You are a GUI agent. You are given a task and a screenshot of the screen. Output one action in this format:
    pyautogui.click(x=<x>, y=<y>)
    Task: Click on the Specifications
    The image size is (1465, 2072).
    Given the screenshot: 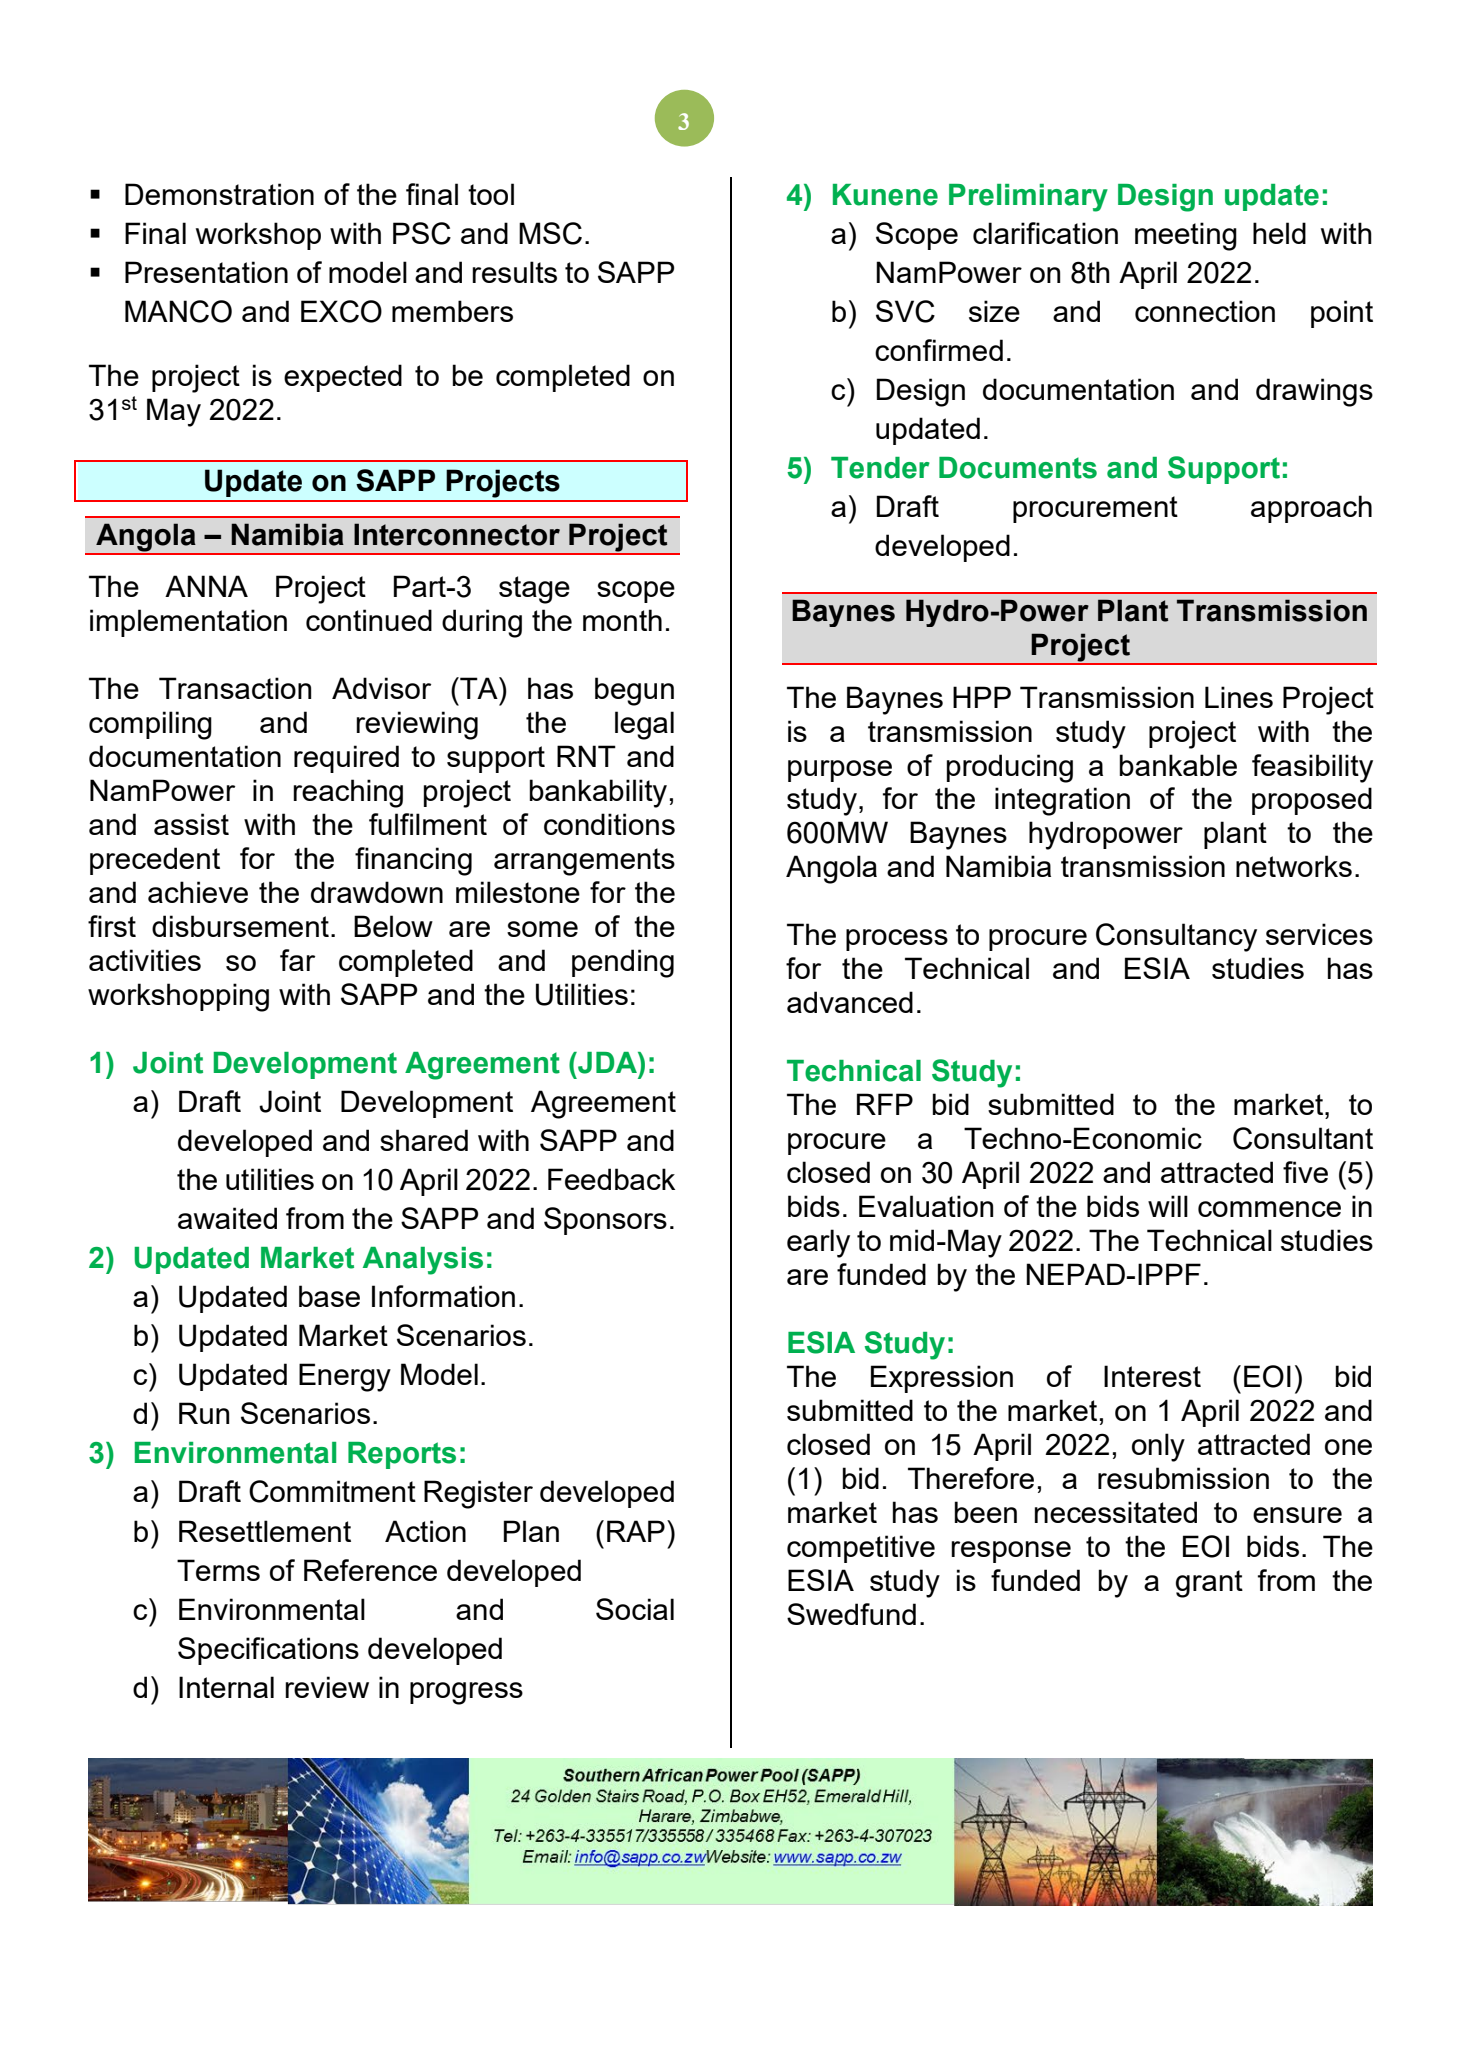 What is the action you would take?
    pyautogui.click(x=268, y=1651)
